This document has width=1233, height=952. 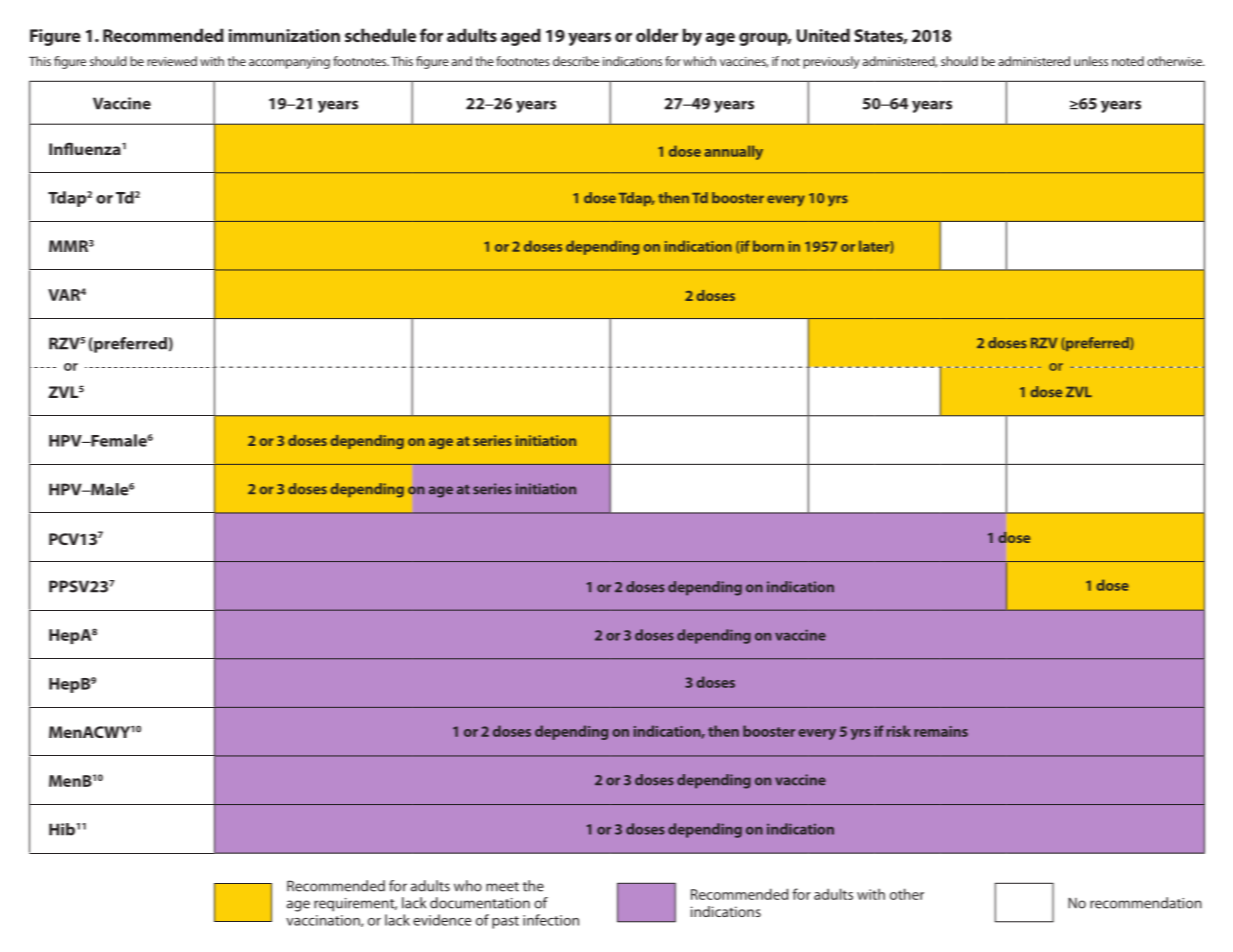 I want to click on remains, so click(x=941, y=731).
